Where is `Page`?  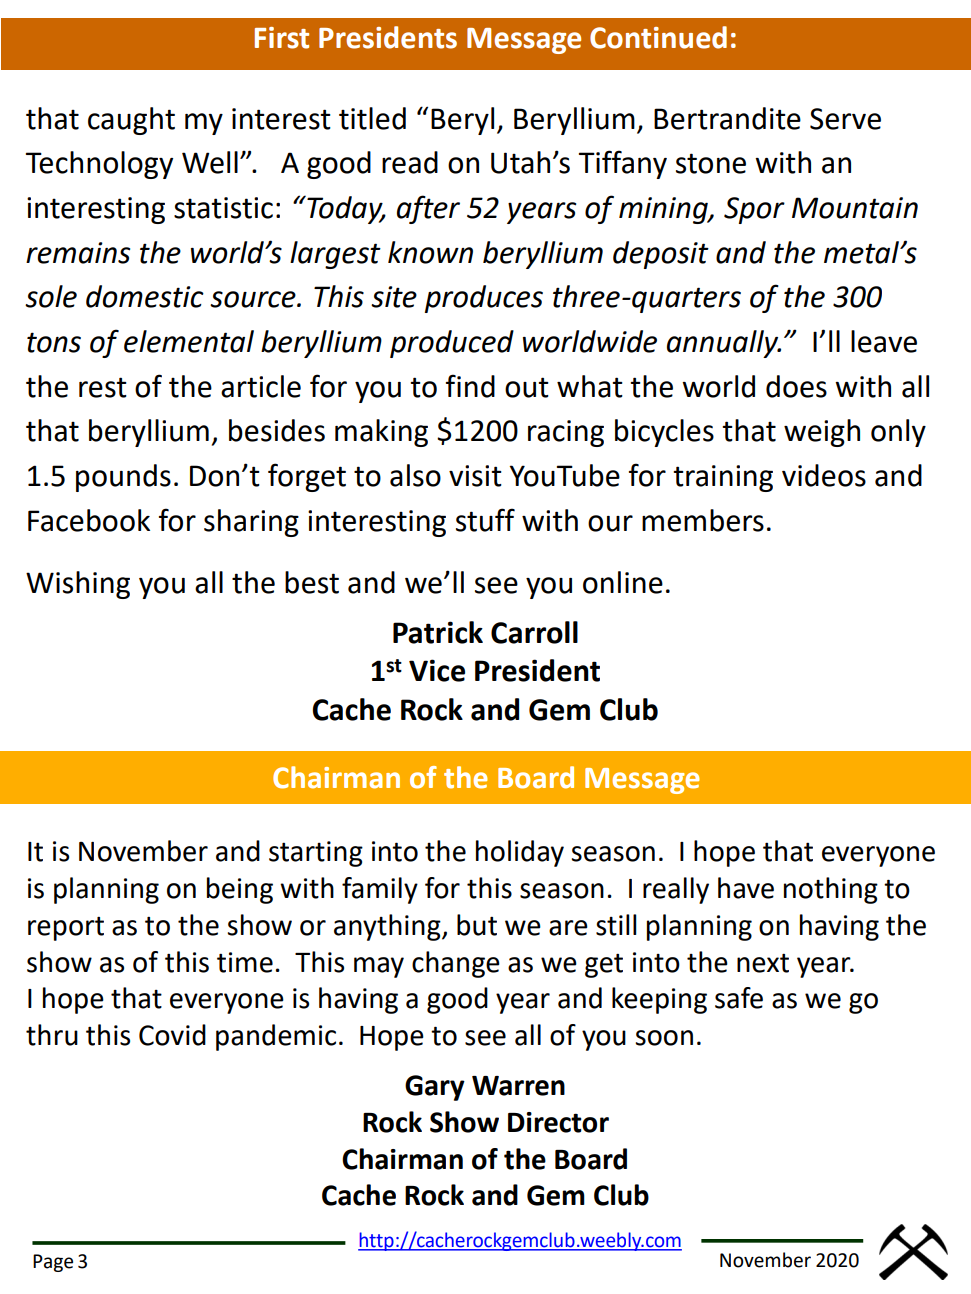 Page is located at coordinates (53, 1263).
